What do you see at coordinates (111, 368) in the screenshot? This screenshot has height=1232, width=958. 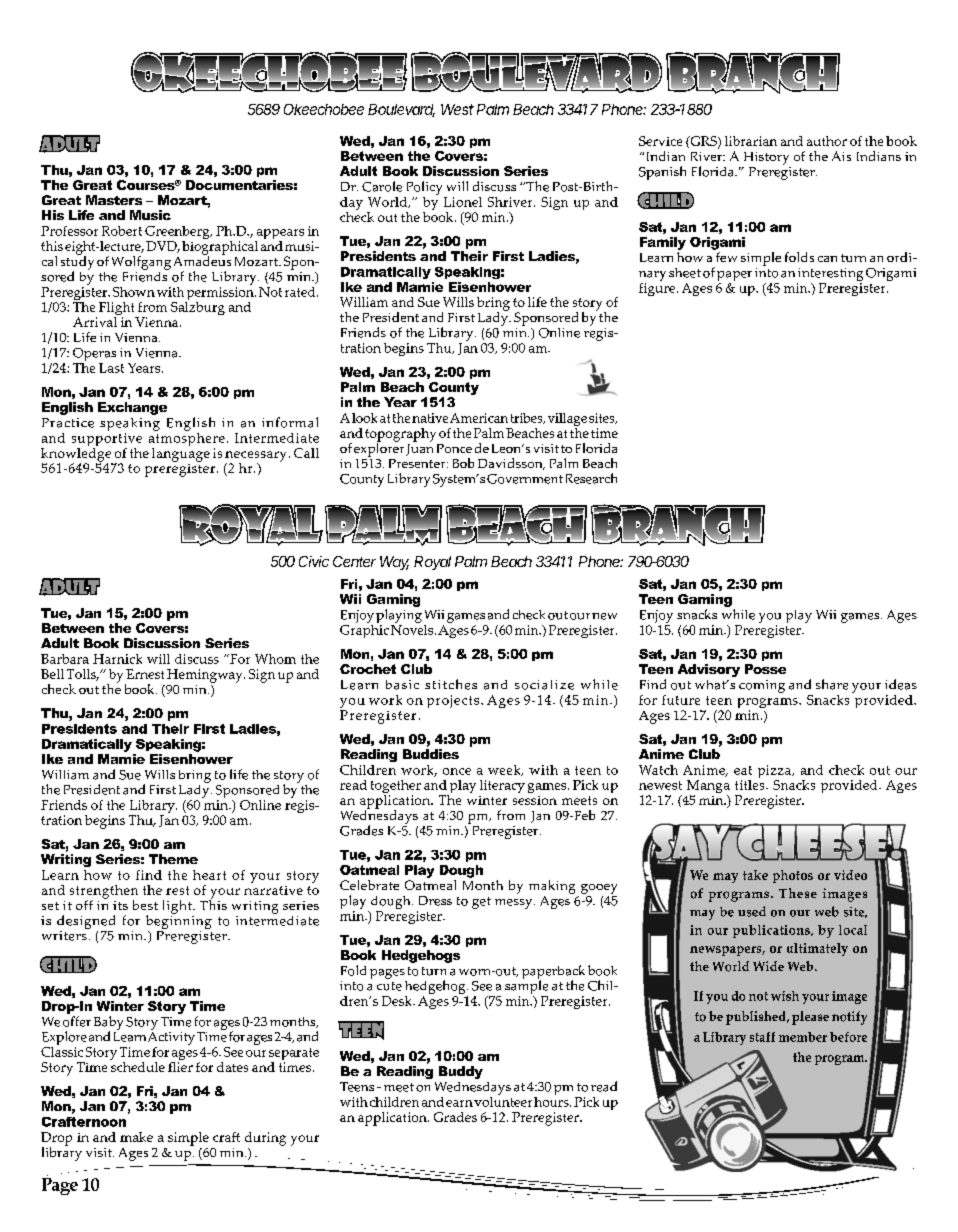 I see `Last` at bounding box center [111, 368].
